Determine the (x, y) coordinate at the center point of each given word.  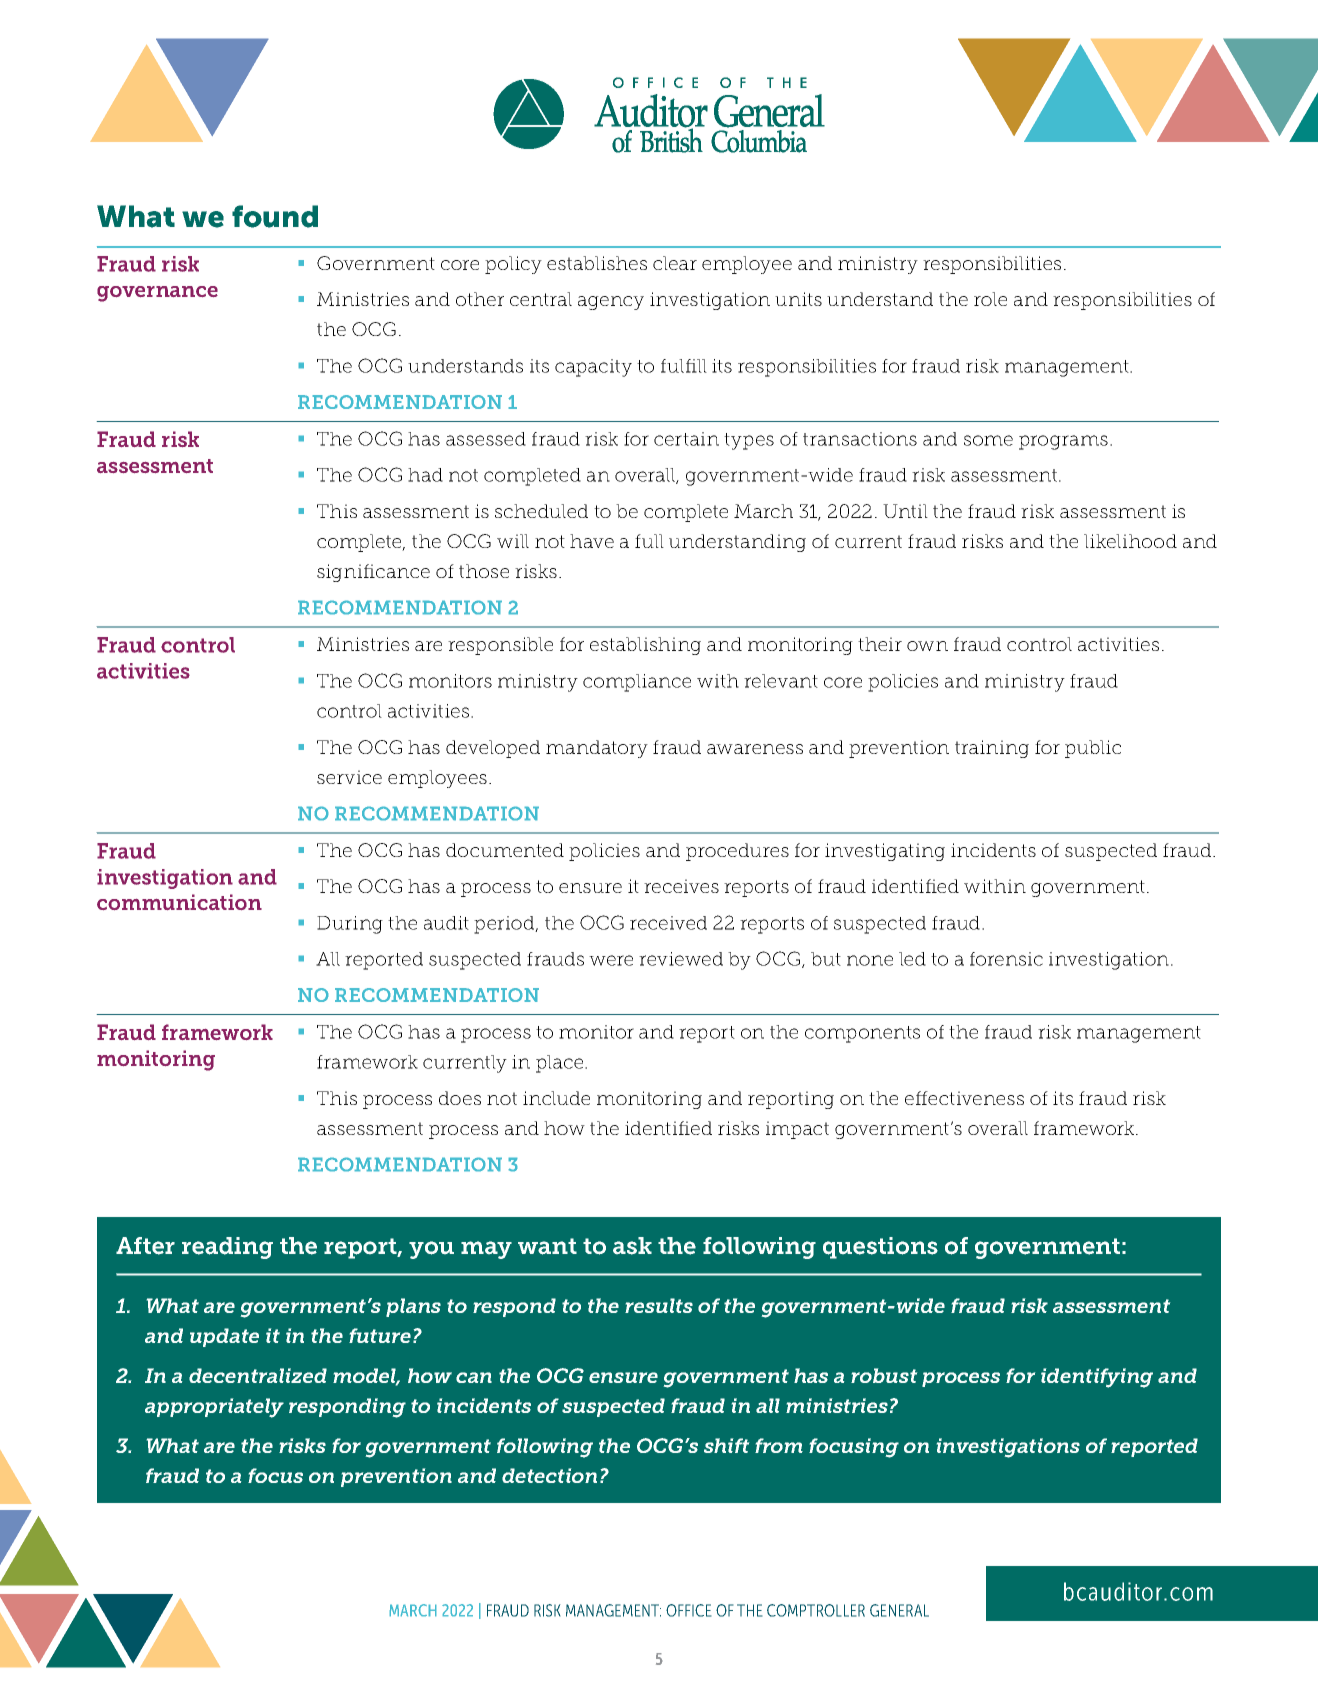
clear (675, 263)
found (275, 216)
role (990, 299)
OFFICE (689, 1610)
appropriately (214, 1408)
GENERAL (899, 1610)
